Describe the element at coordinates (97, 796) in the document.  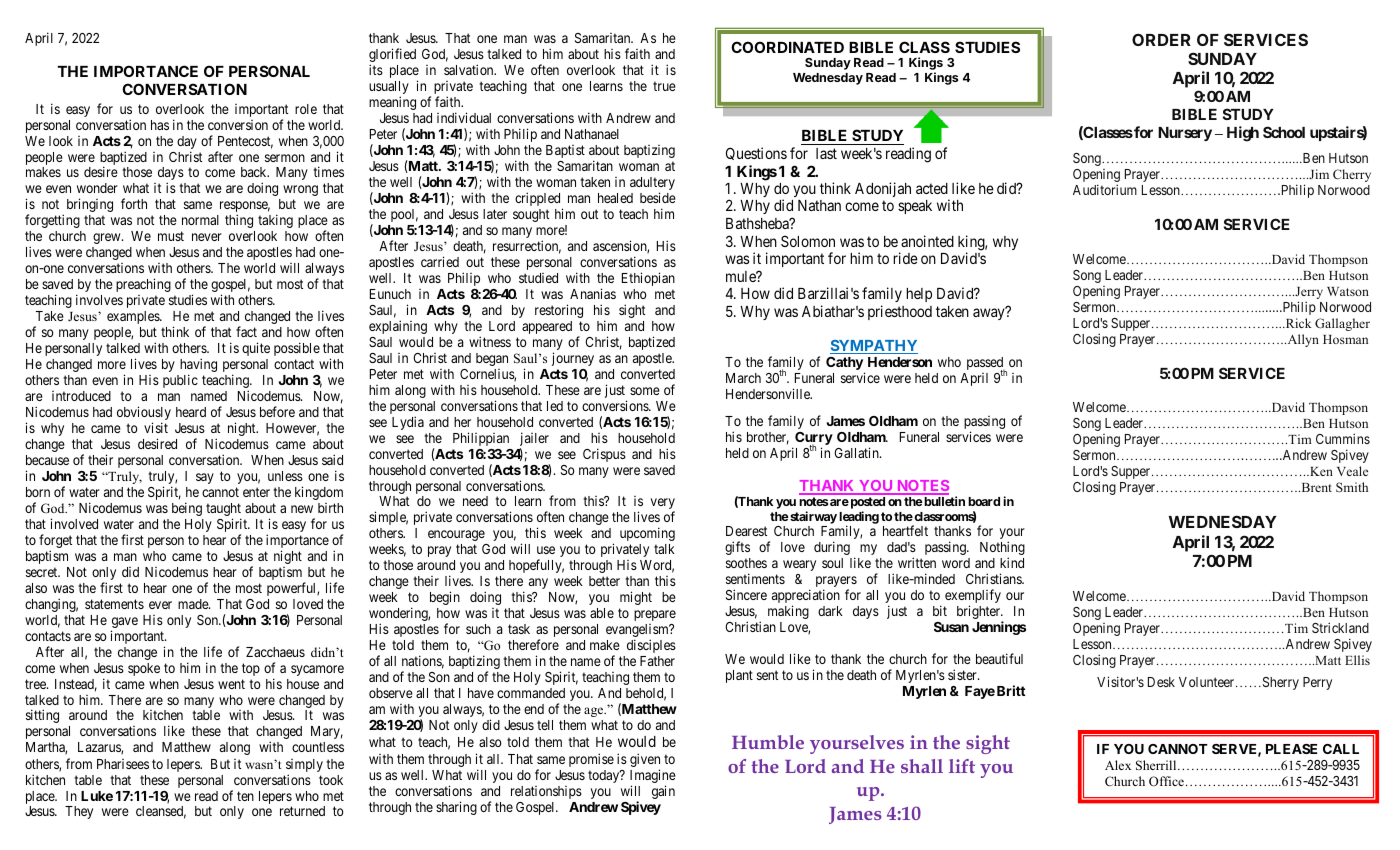
I see `Luke` at that location.
